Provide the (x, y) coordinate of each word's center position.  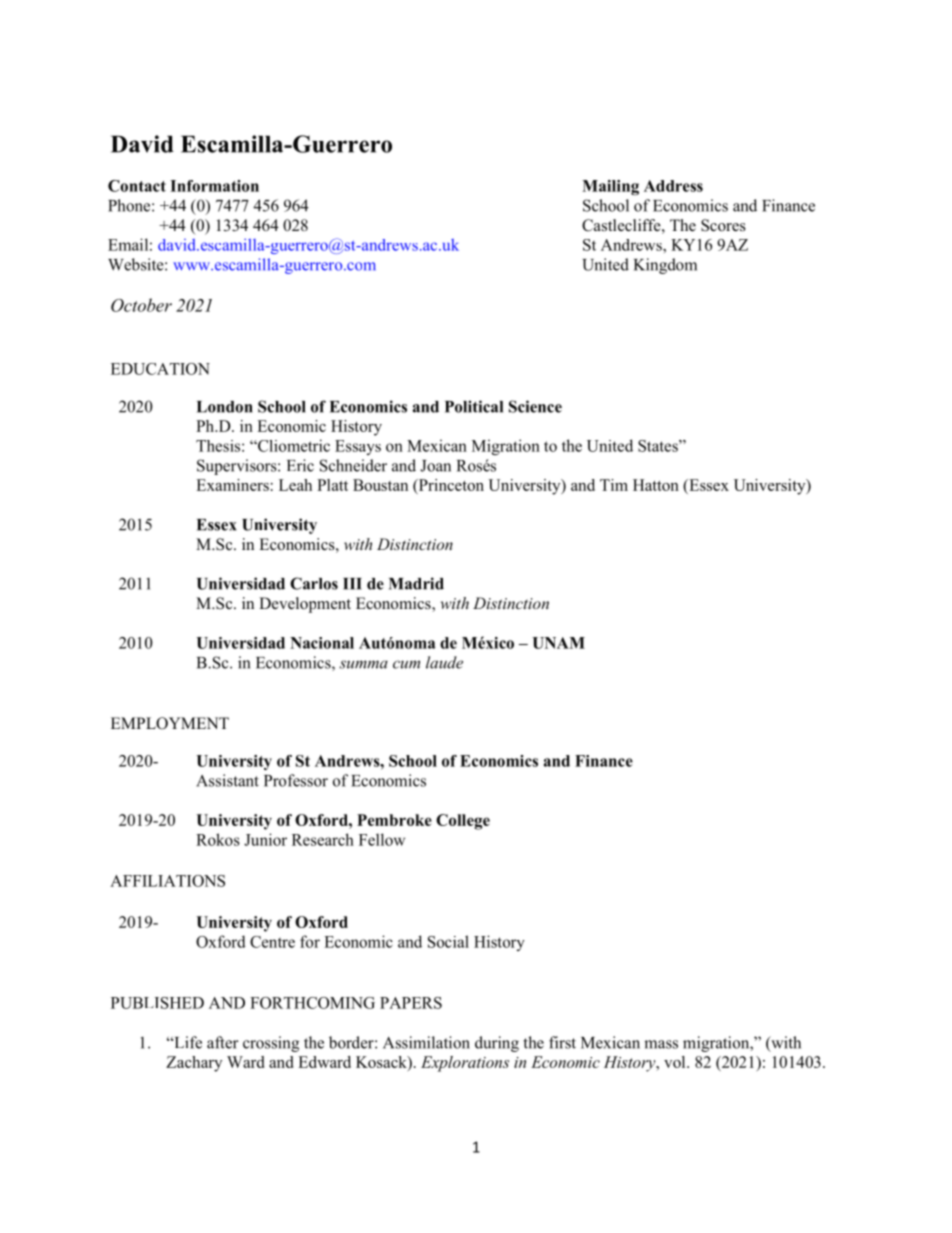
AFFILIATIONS (167, 881)
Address (673, 186)
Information (214, 186)
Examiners (232, 485)
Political (474, 406)
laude (444, 662)
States (659, 446)
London (225, 407)
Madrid (416, 583)
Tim (614, 485)
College (463, 822)
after (223, 1042)
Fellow (382, 839)
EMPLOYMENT (170, 723)
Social (448, 941)
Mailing (610, 187)
